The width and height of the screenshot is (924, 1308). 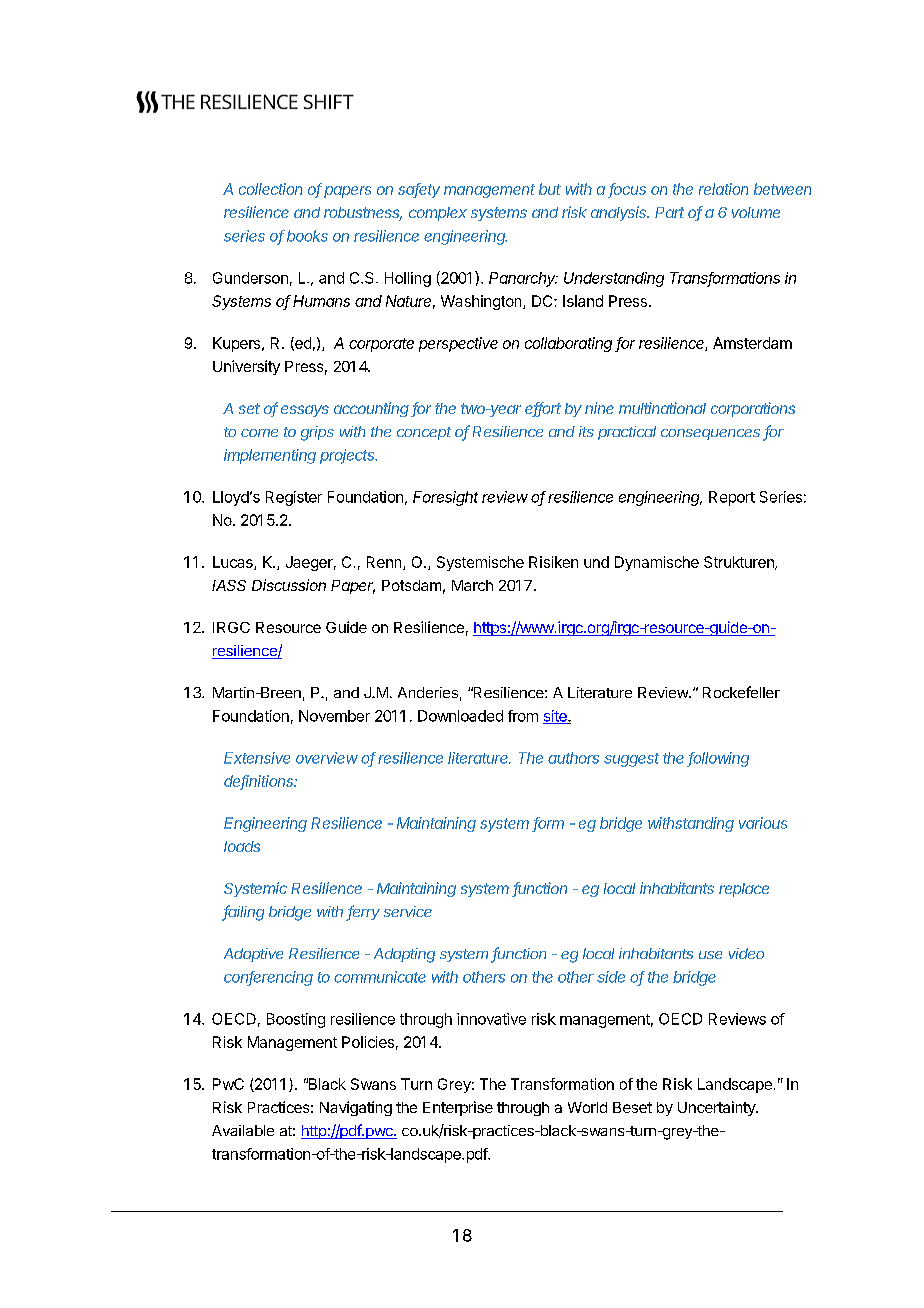 I want to click on books, so click(x=307, y=236).
